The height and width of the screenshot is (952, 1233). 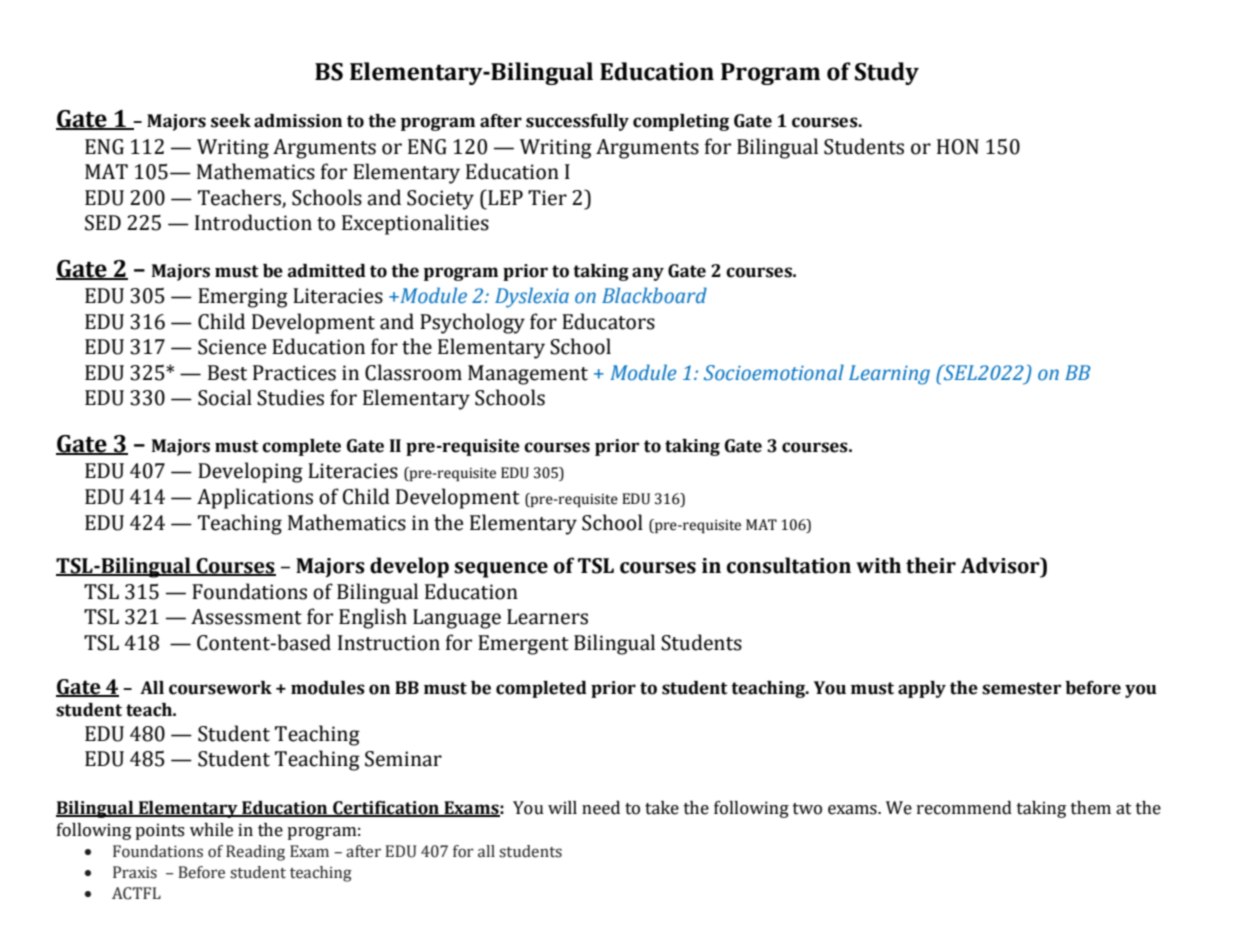 What do you see at coordinates (547, 617) in the screenshot?
I see `Learners` at bounding box center [547, 617].
